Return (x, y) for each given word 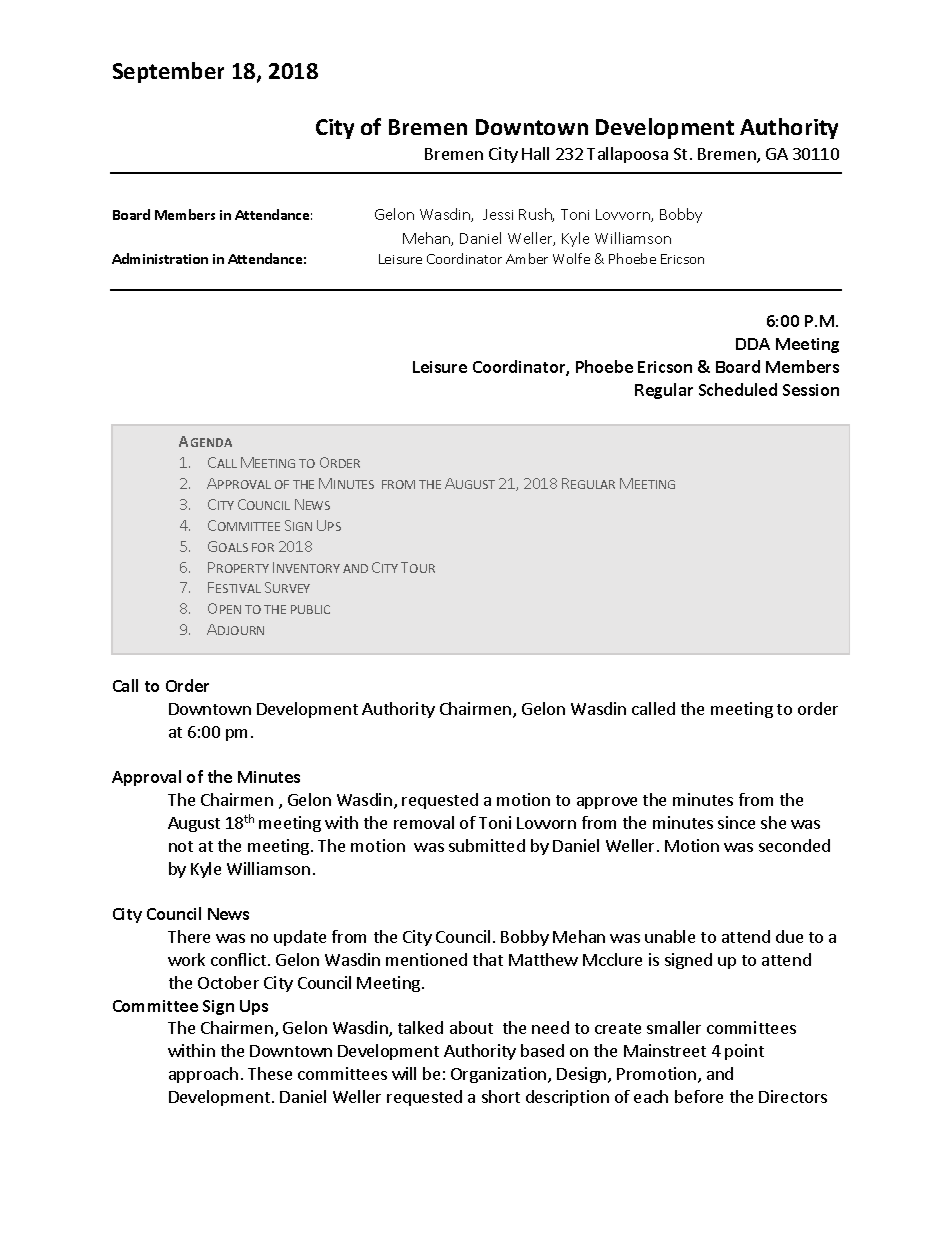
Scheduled (738, 389)
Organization (500, 1075)
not (181, 846)
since (736, 822)
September (168, 72)
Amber (527, 258)
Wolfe (571, 258)
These (270, 1073)
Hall (535, 153)
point (744, 1052)
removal (424, 822)
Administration (160, 258)
